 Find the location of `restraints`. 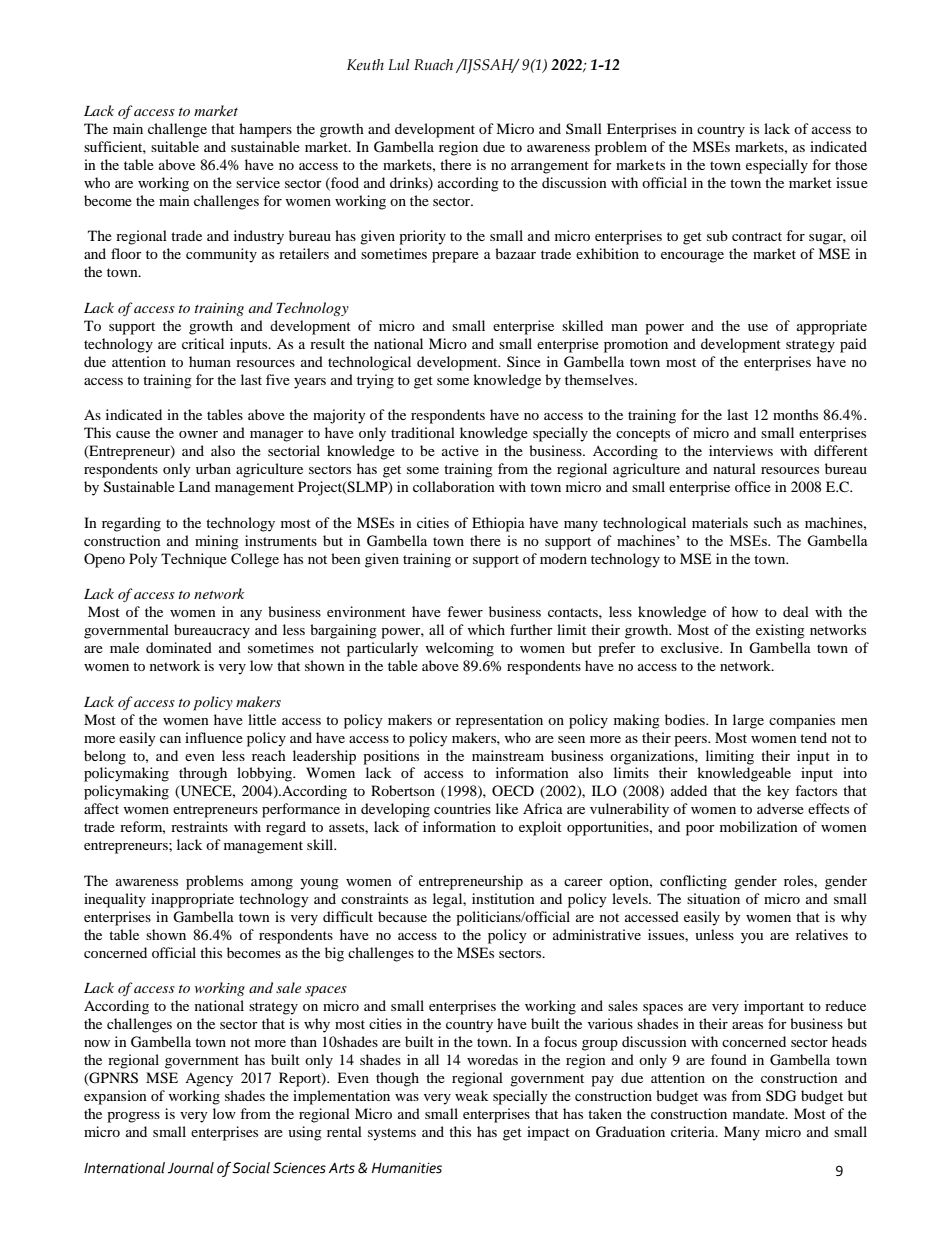

restraints is located at coordinates (199, 826).
